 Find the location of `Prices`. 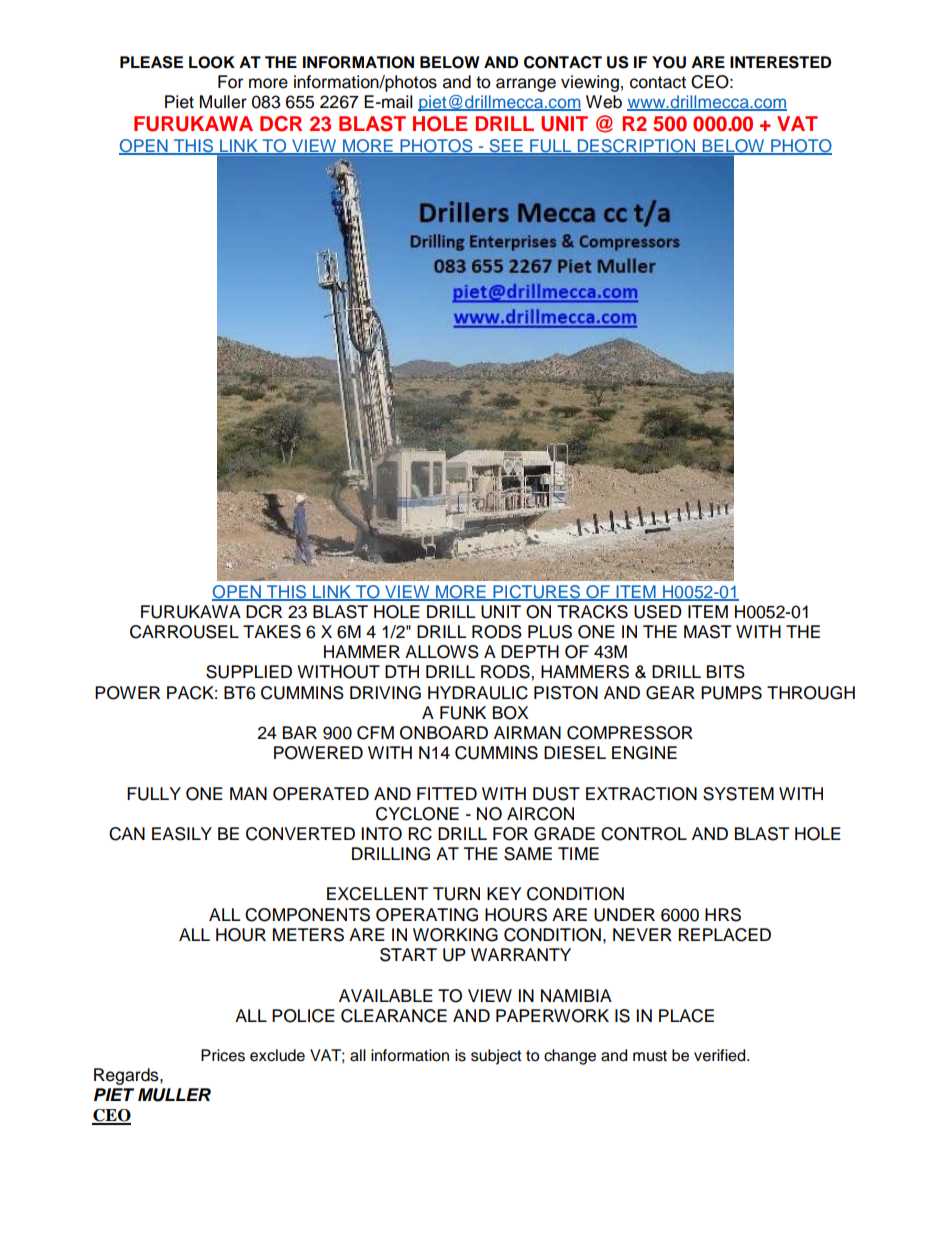

Prices is located at coordinates (223, 1055).
